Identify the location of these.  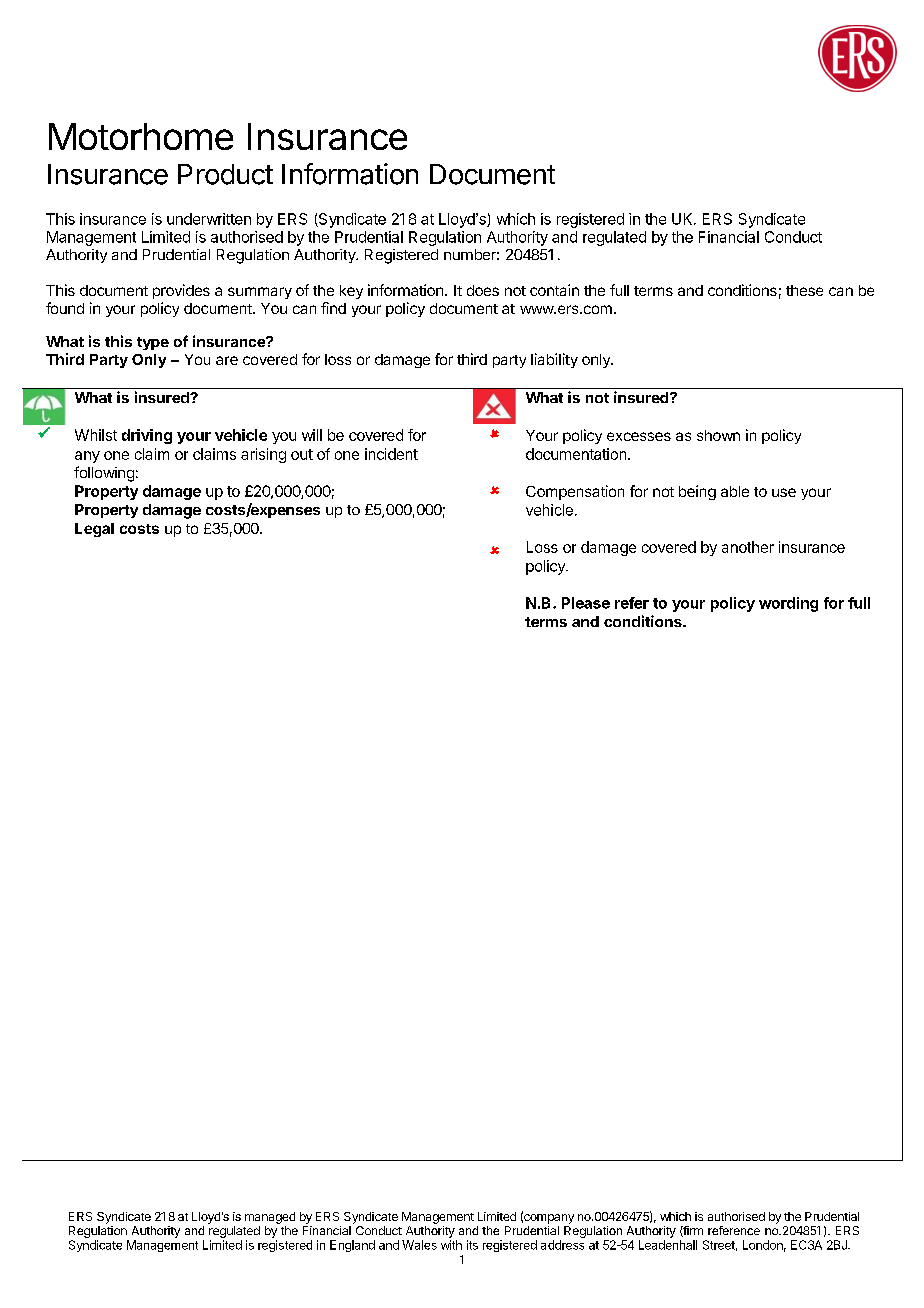
(804, 290).
